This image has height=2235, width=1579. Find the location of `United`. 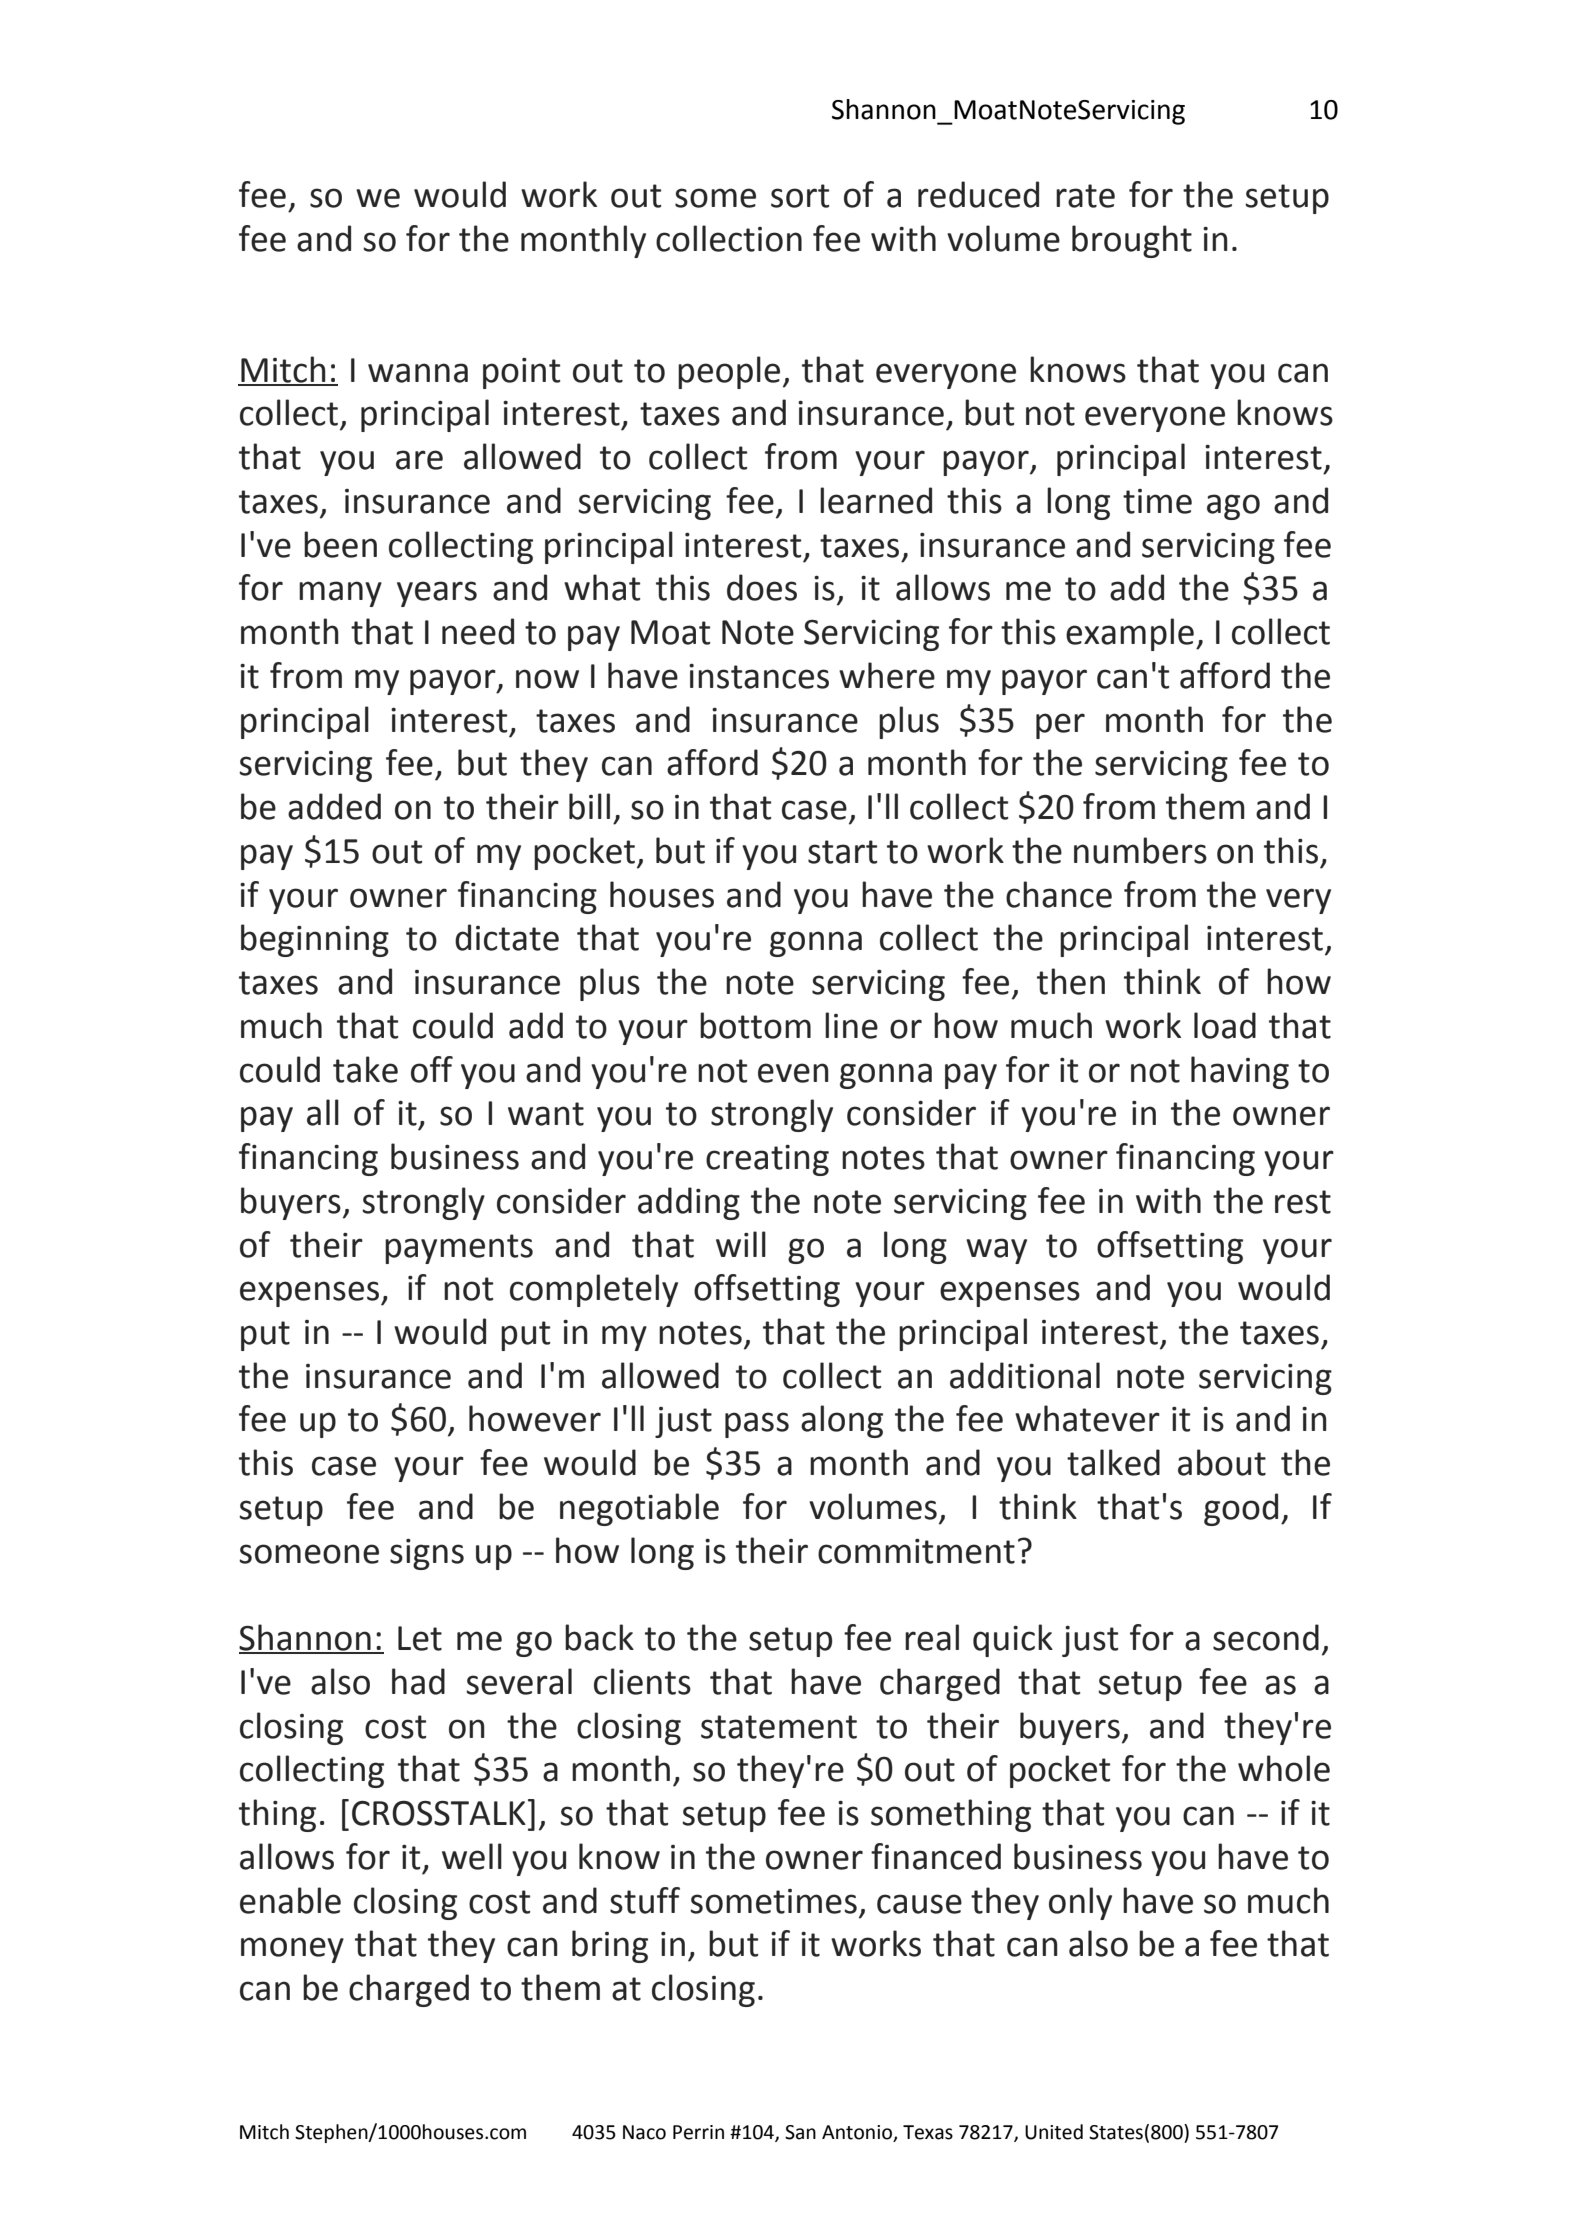

United is located at coordinates (1054, 2132).
